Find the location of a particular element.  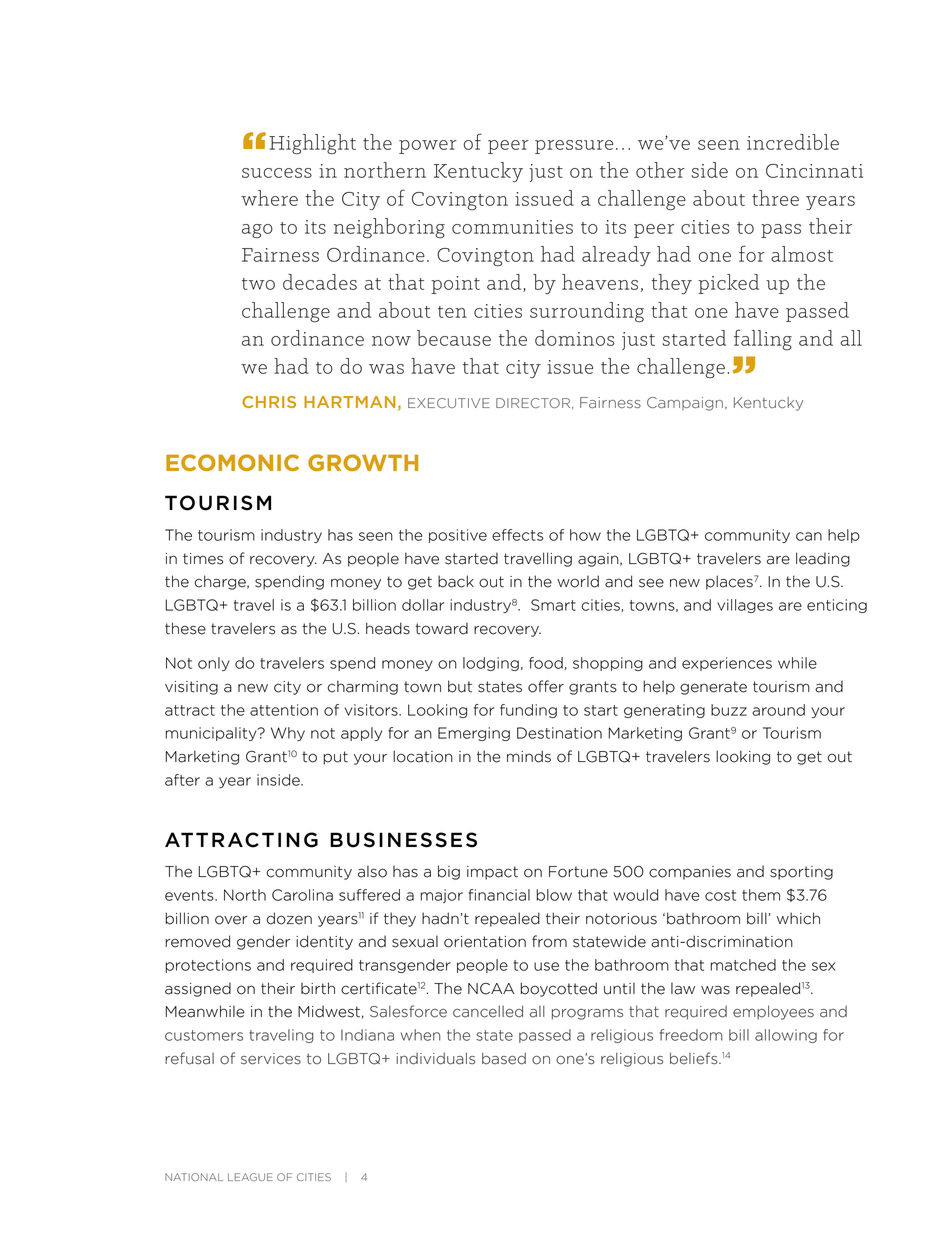

after is located at coordinates (182, 780).
